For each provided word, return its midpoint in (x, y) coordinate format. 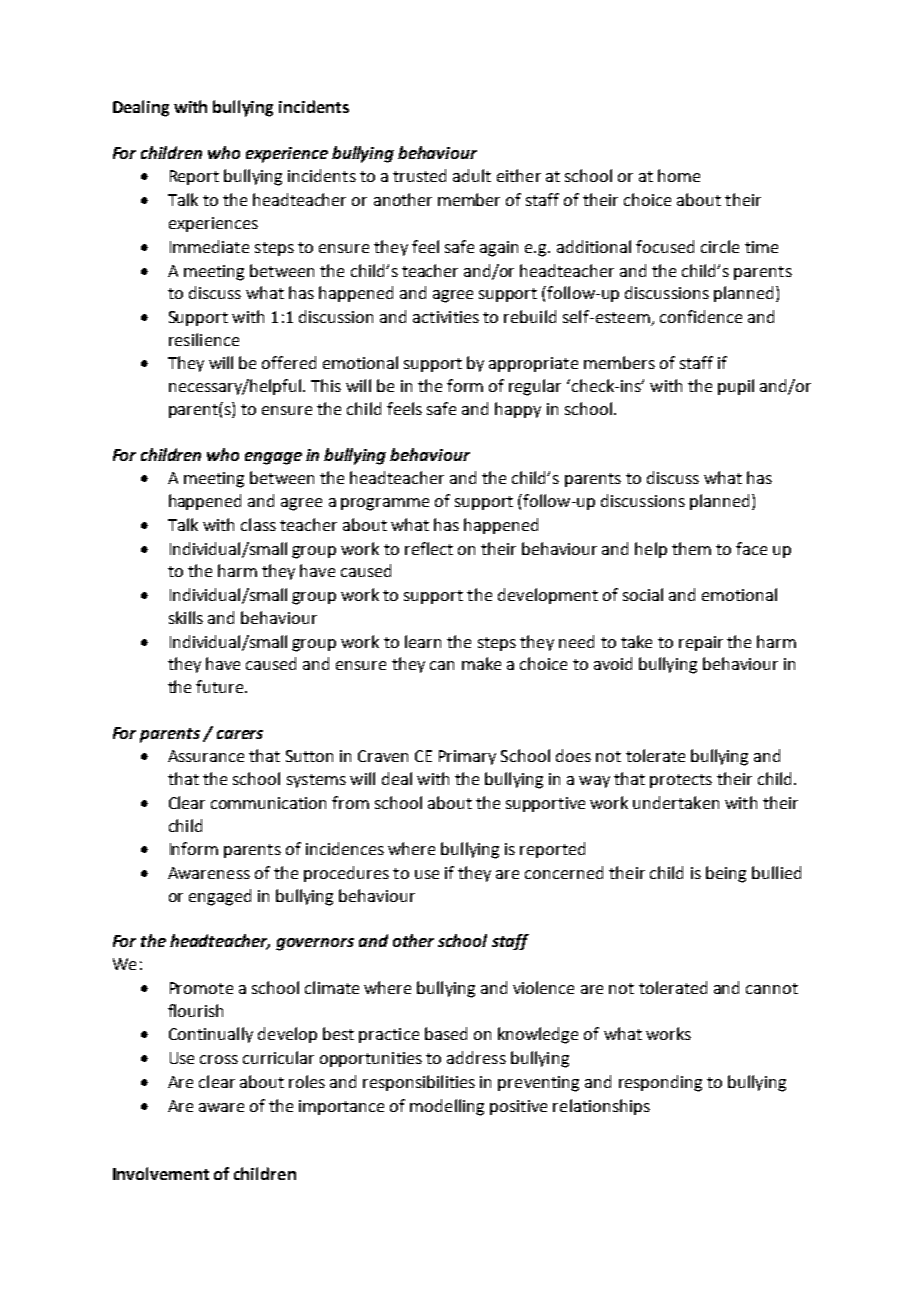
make (481, 663)
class (258, 524)
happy (518, 410)
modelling (447, 1107)
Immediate (209, 246)
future (221, 686)
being (726, 874)
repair (701, 643)
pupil (736, 387)
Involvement (161, 1173)
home (679, 175)
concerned (564, 872)
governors (315, 944)
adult (472, 175)
